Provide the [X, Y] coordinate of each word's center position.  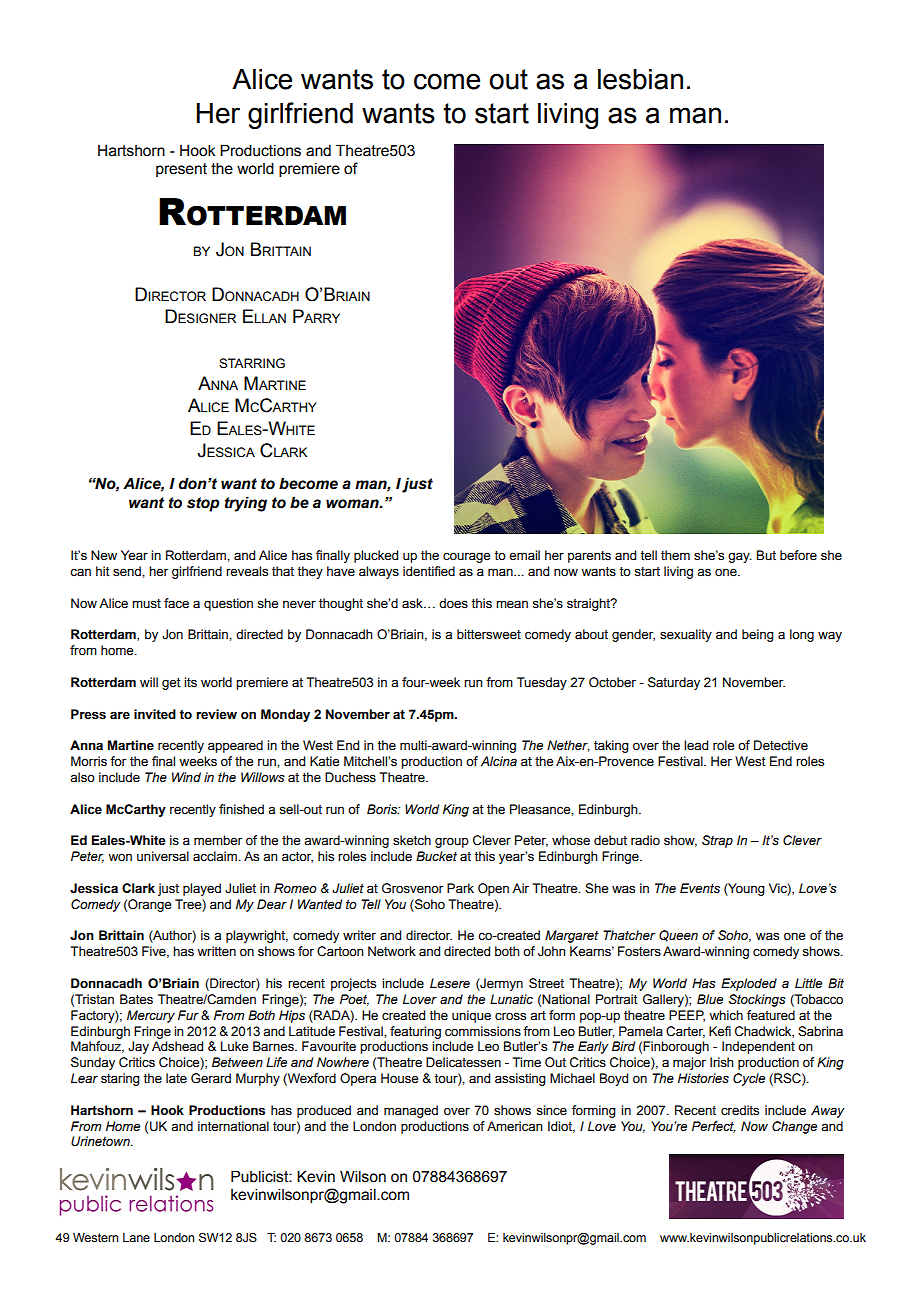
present [181, 170]
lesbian [640, 79]
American [515, 1126]
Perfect [714, 1127]
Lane [136, 1237]
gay [740, 557]
